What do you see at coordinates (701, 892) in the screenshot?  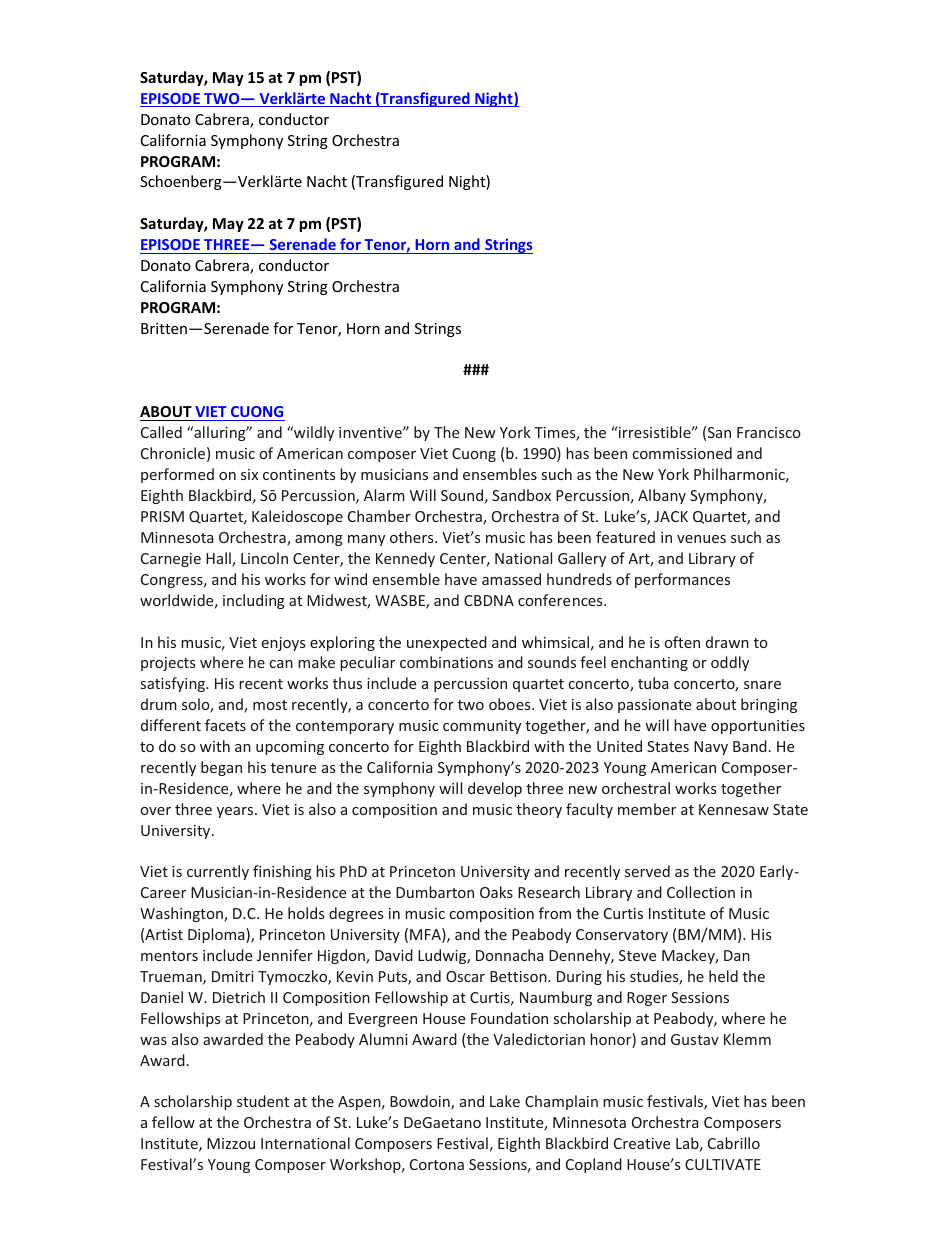 I see `Collection` at bounding box center [701, 892].
